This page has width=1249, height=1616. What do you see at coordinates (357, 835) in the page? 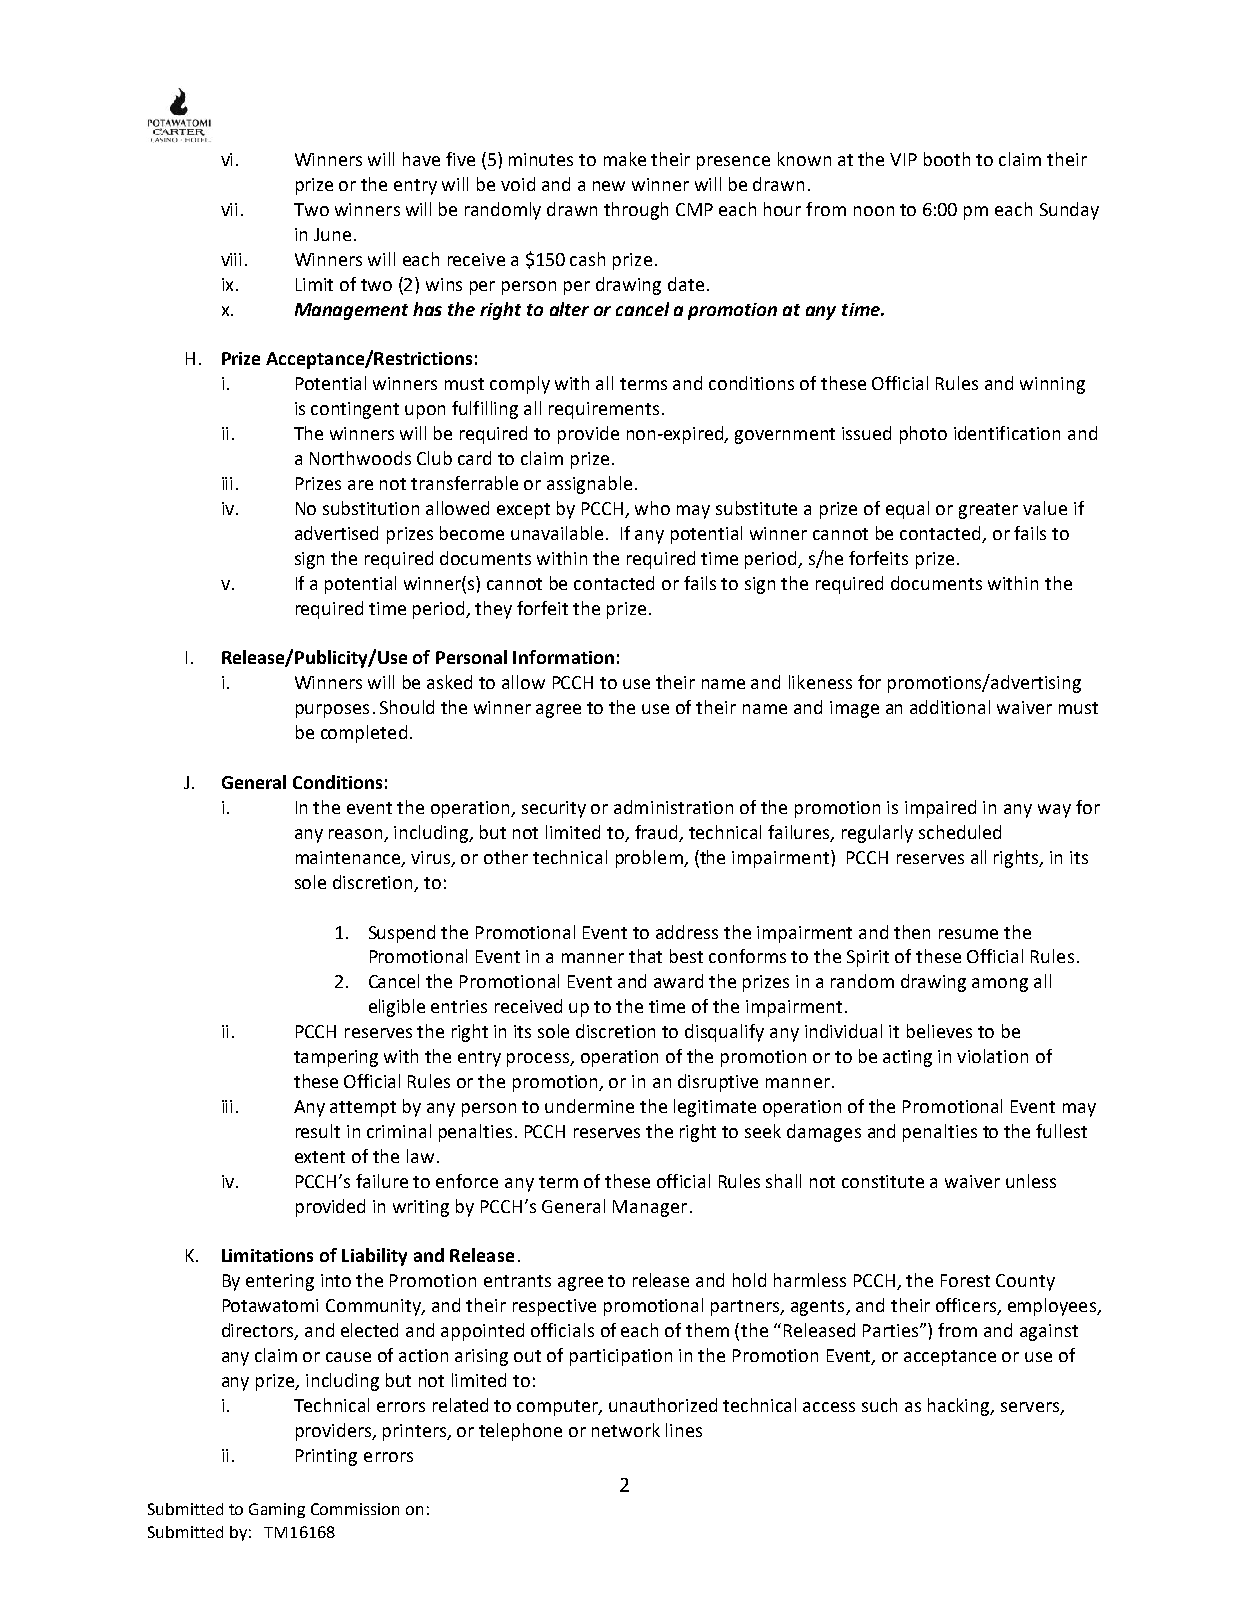
I see `reason` at bounding box center [357, 835].
